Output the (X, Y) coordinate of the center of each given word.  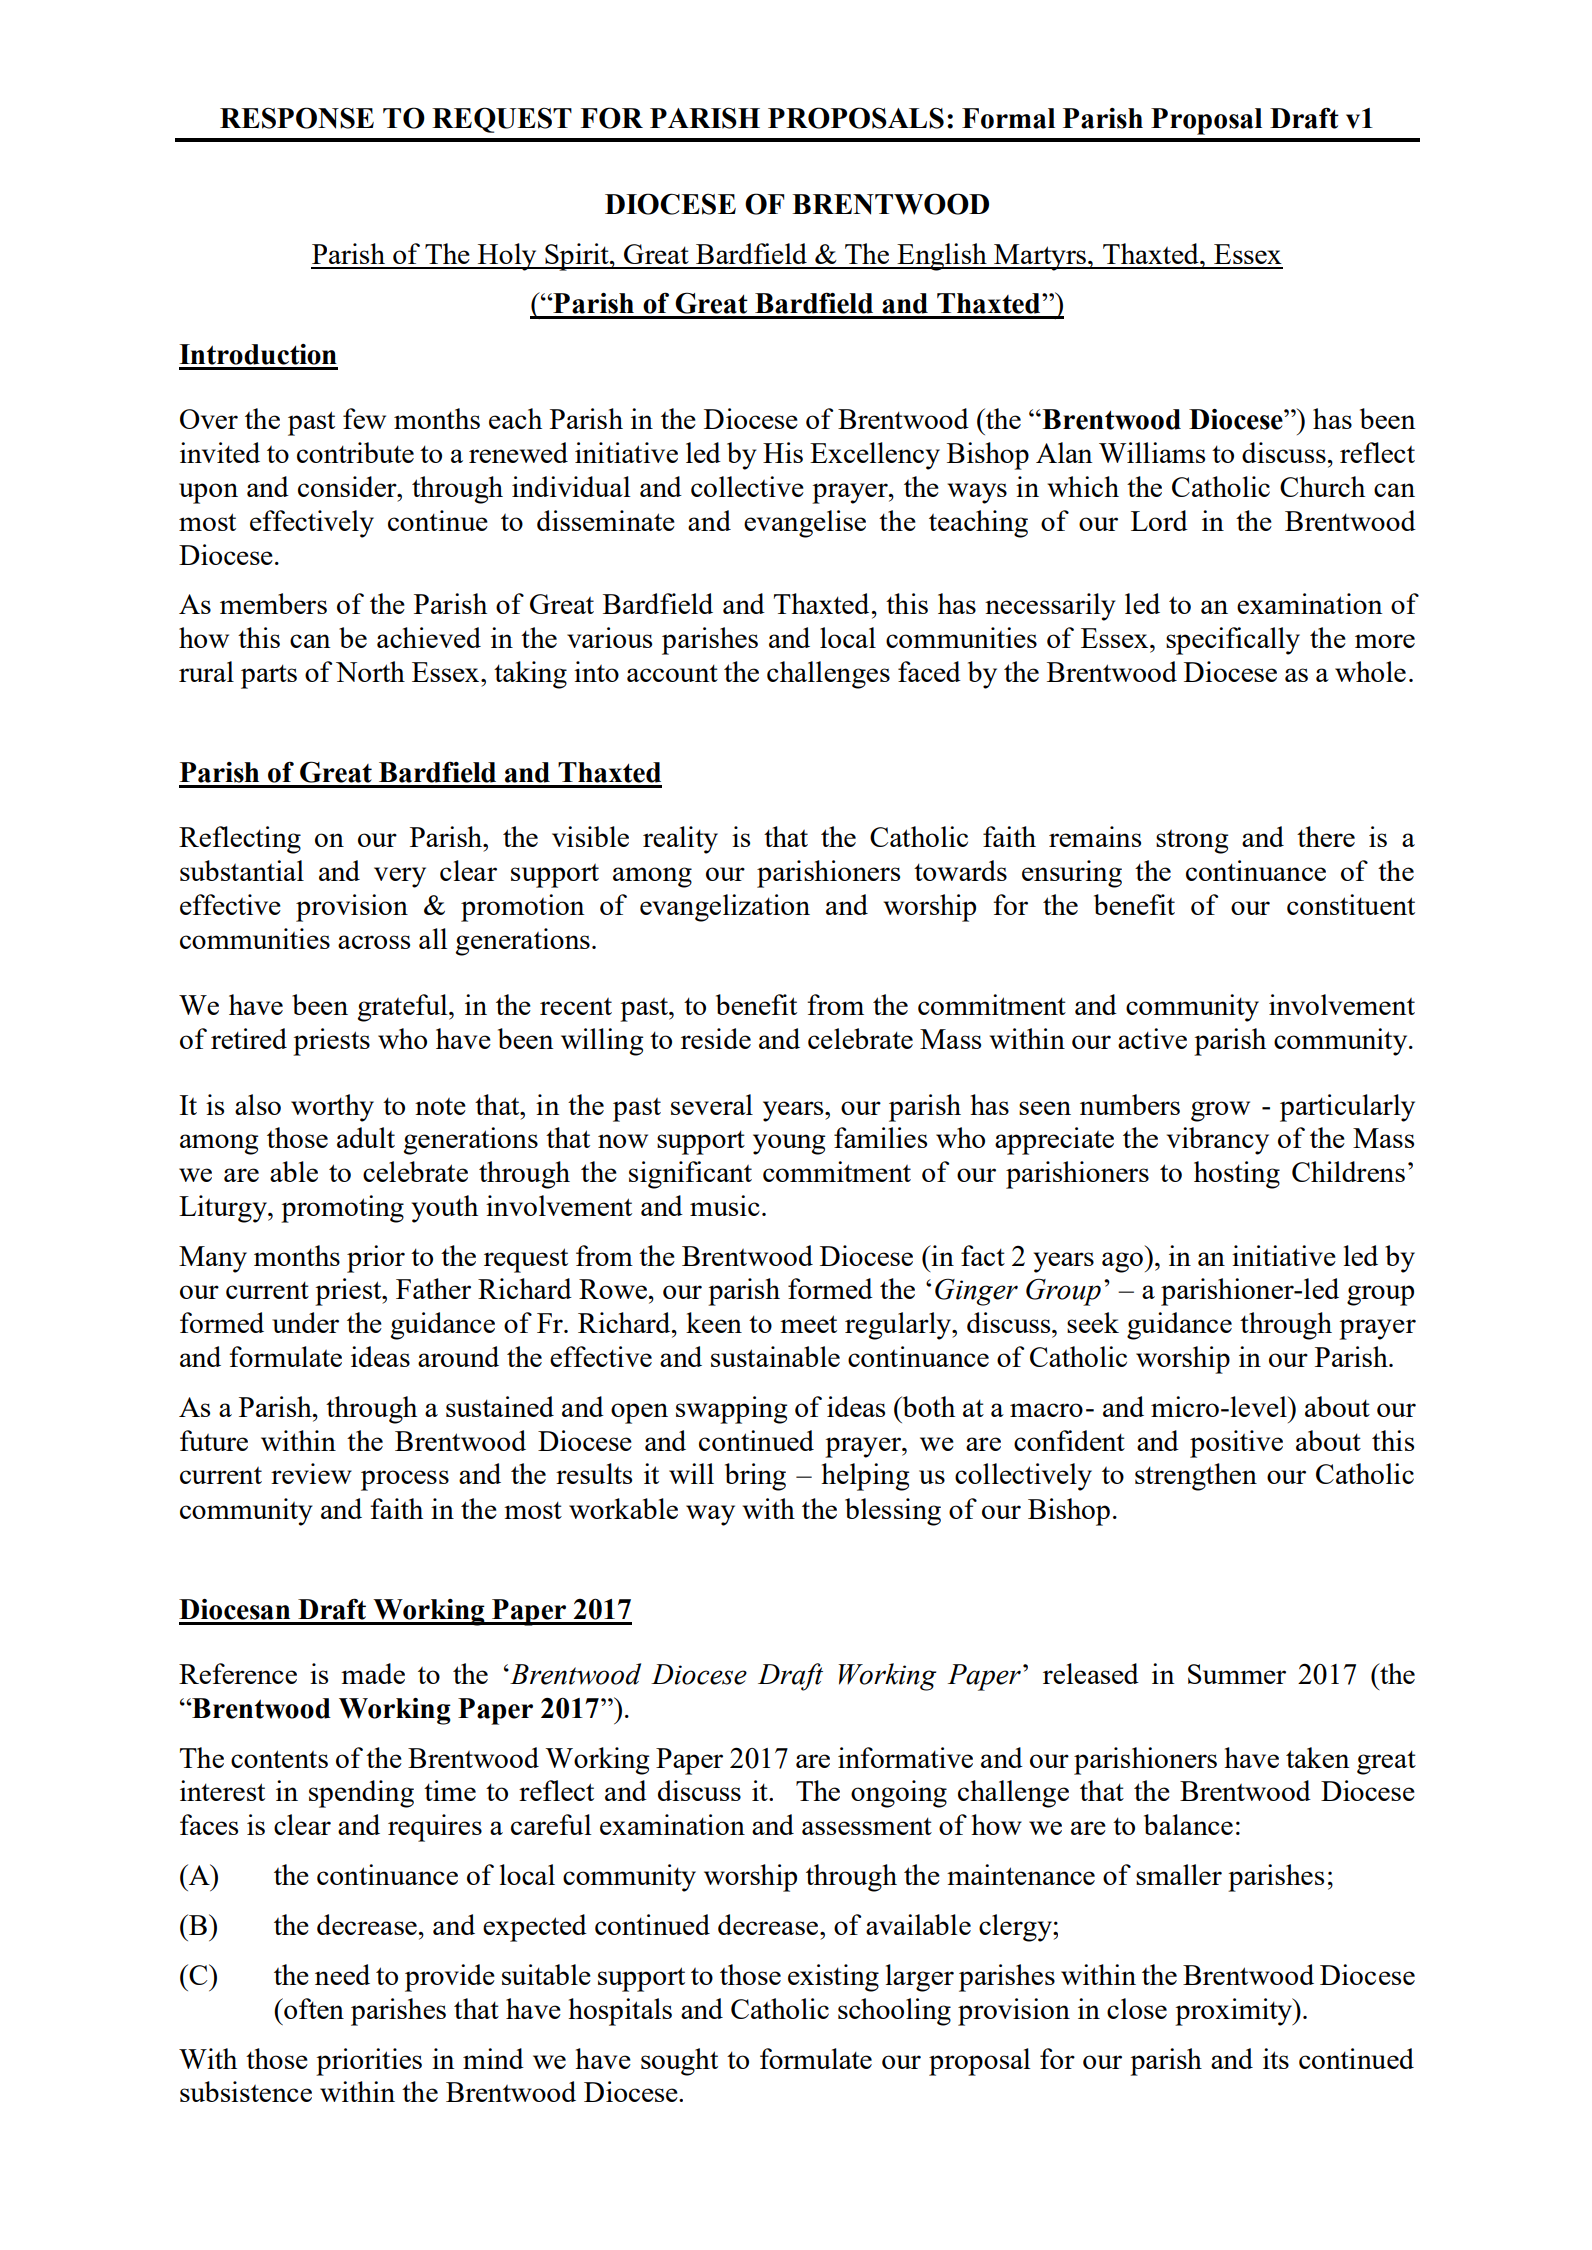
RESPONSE (297, 118)
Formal (1008, 118)
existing (833, 1978)
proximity (1234, 2012)
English (942, 257)
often (313, 2008)
